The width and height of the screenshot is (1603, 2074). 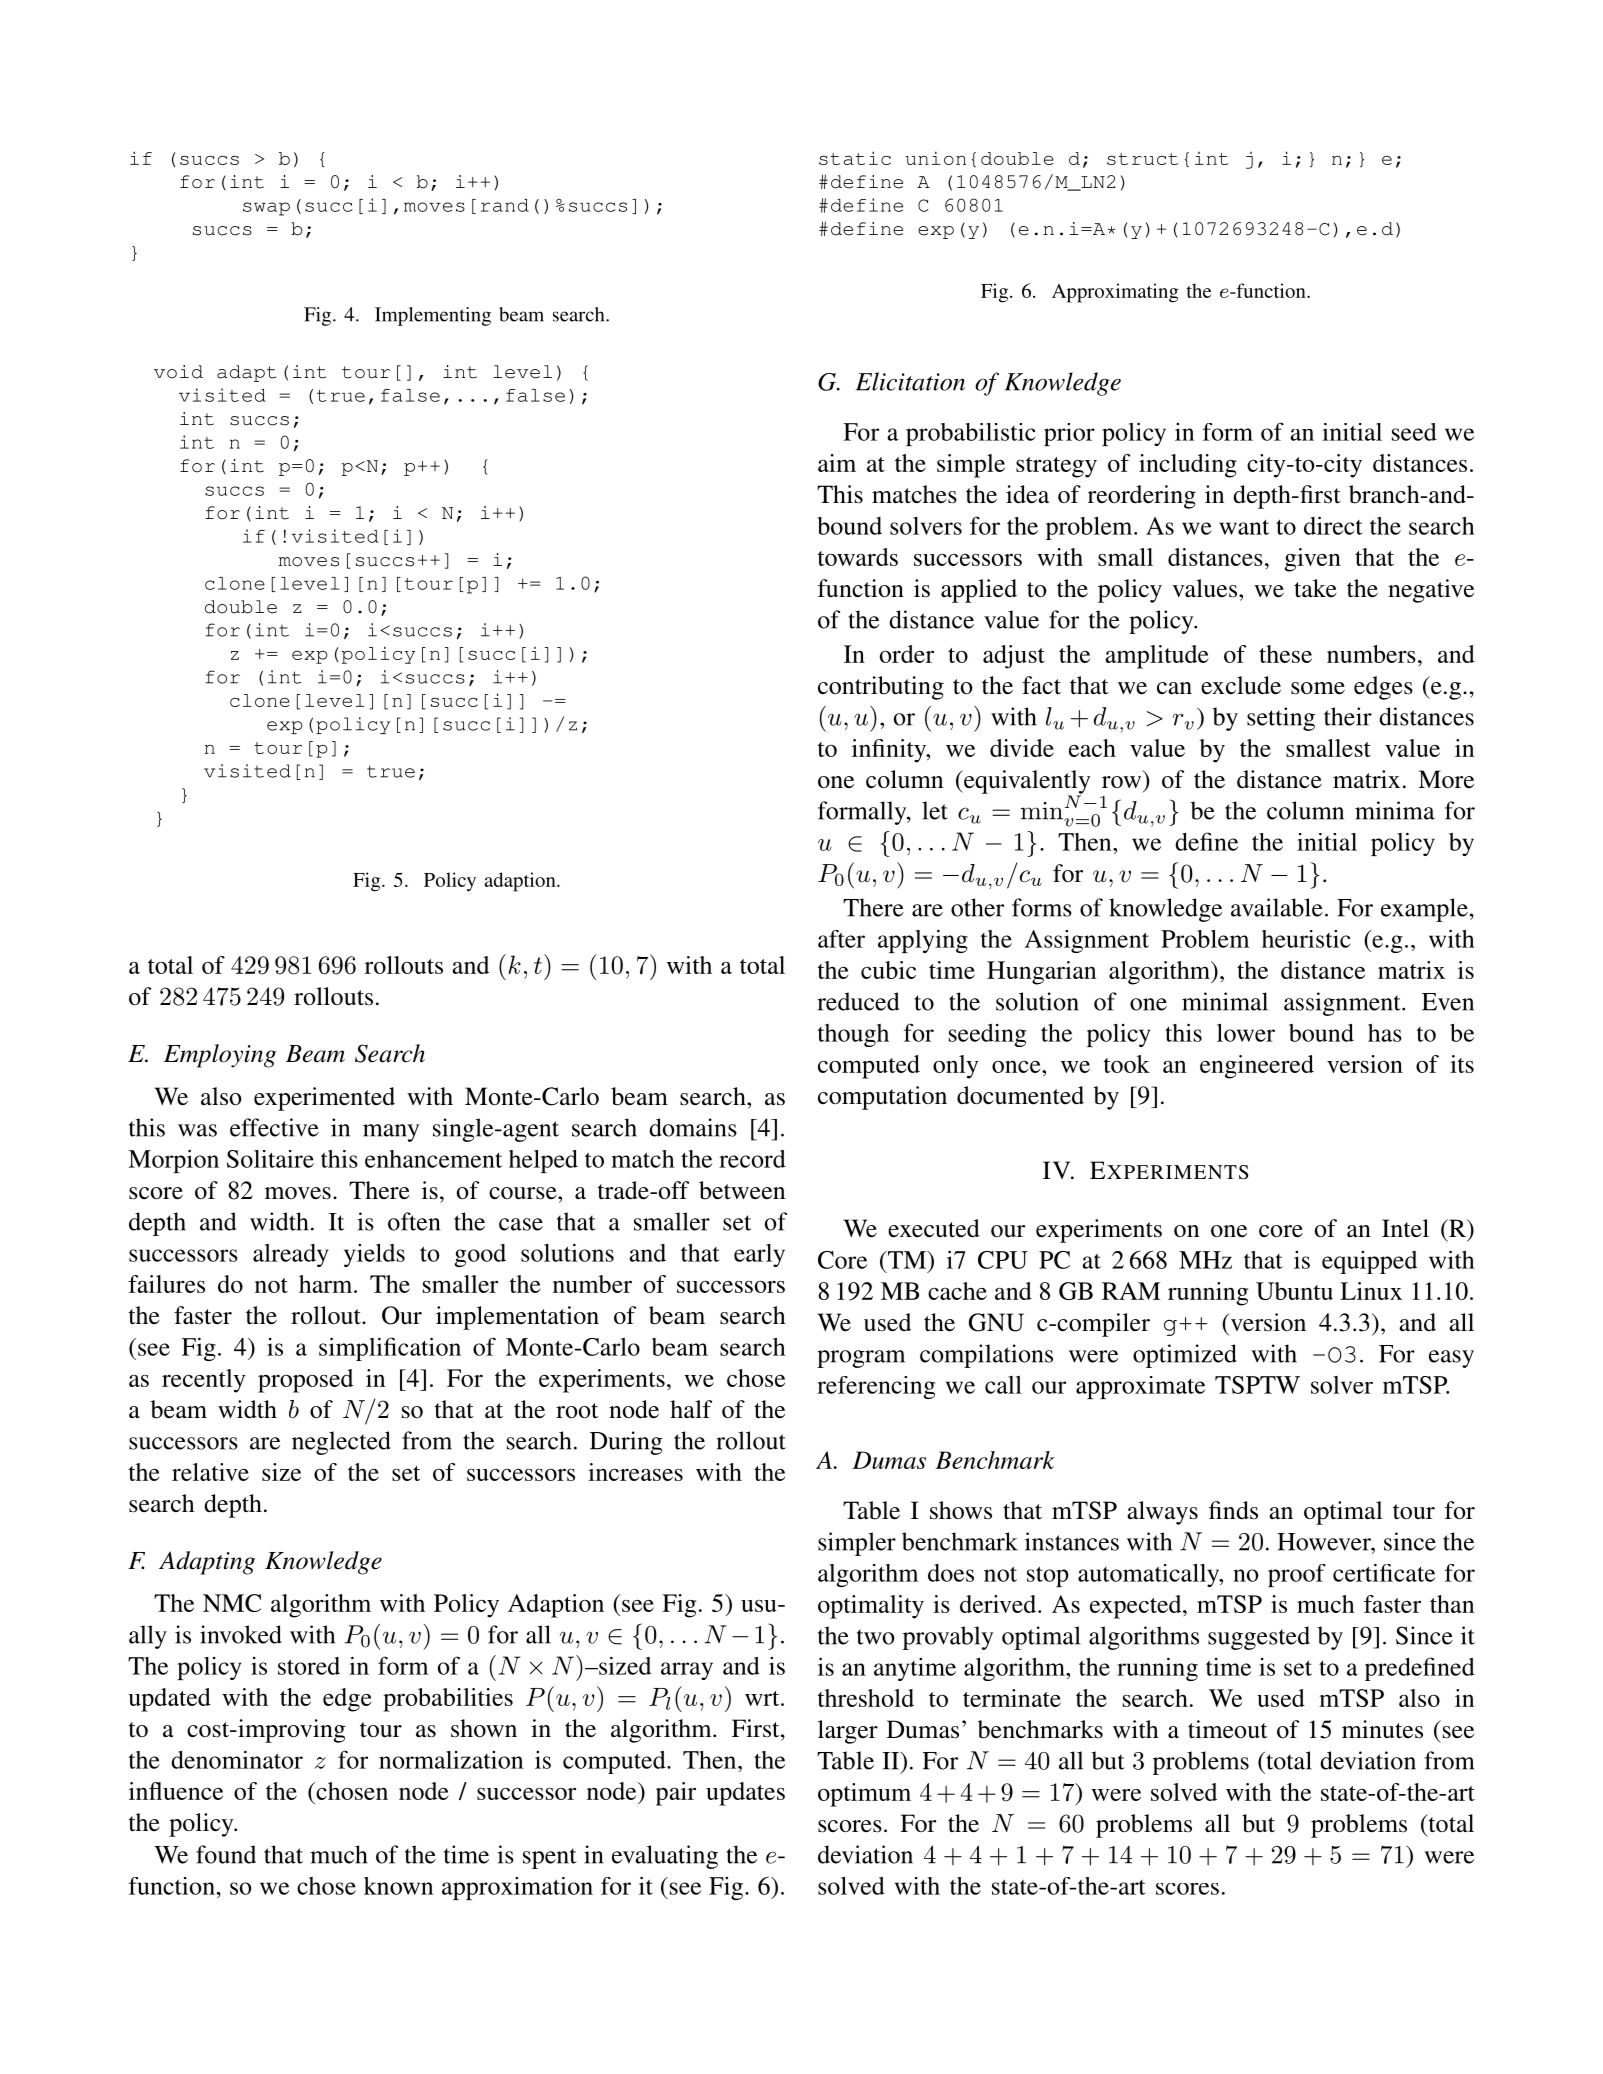 What do you see at coordinates (433, 316) in the screenshot?
I see `Implementing` at bounding box center [433, 316].
